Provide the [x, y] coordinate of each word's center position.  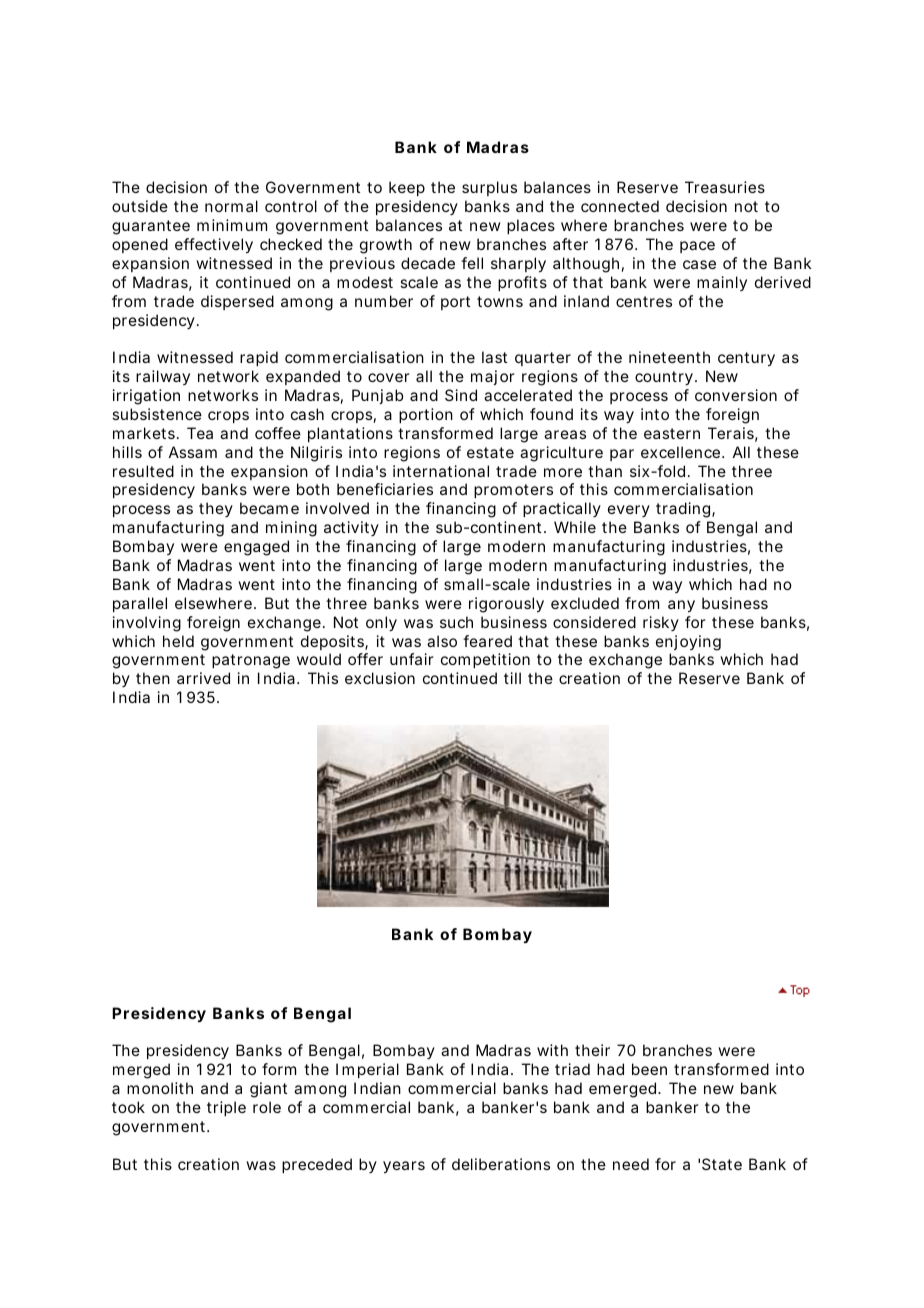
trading [683, 510]
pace [697, 247]
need [631, 1164]
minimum [232, 225]
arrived [203, 678]
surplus [489, 188]
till [512, 678]
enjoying [688, 643]
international [441, 471]
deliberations [501, 1164]
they [216, 509]
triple [226, 1108]
